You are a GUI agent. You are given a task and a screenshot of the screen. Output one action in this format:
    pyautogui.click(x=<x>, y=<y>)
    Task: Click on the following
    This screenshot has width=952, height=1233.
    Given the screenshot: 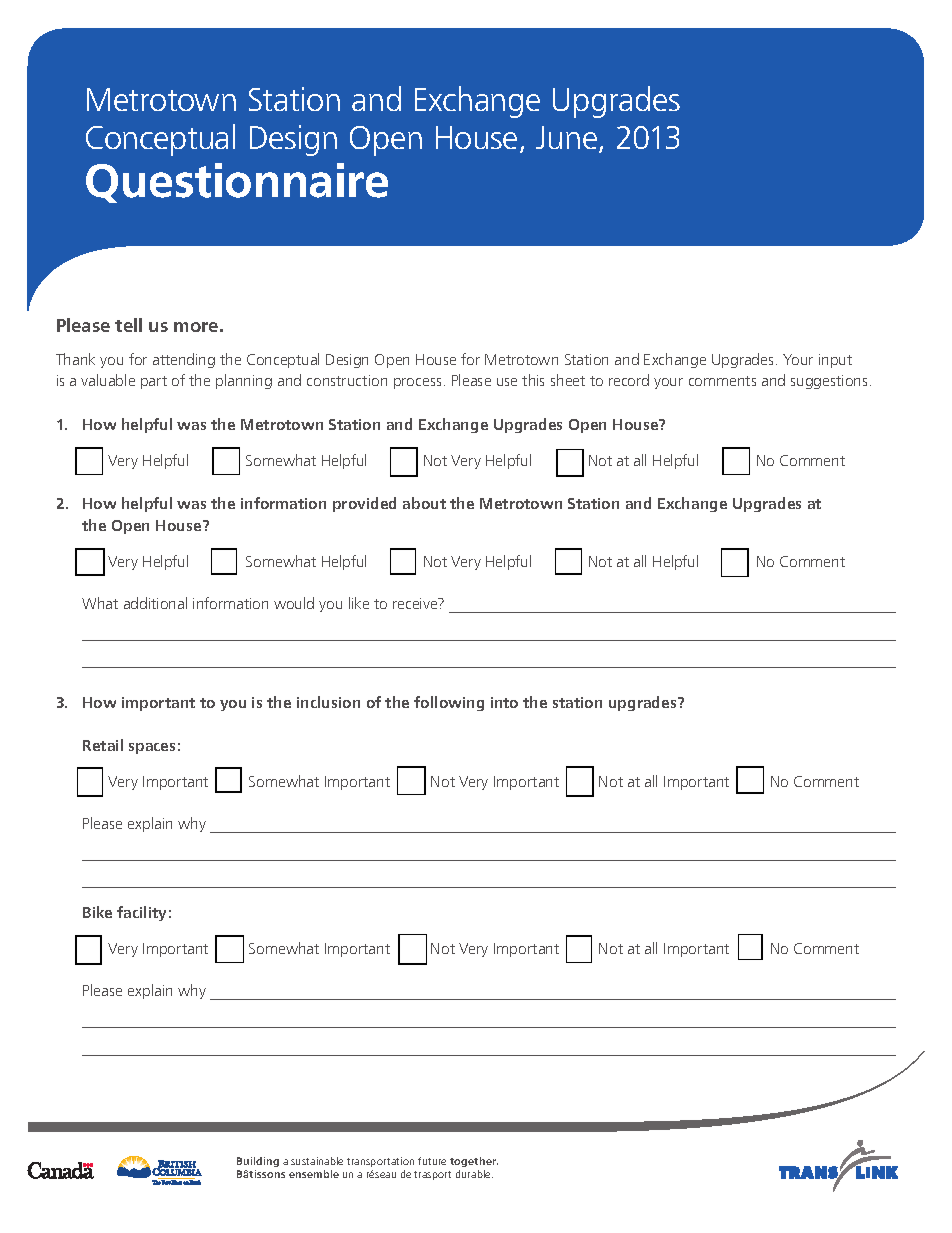 What is the action you would take?
    pyautogui.click(x=449, y=703)
